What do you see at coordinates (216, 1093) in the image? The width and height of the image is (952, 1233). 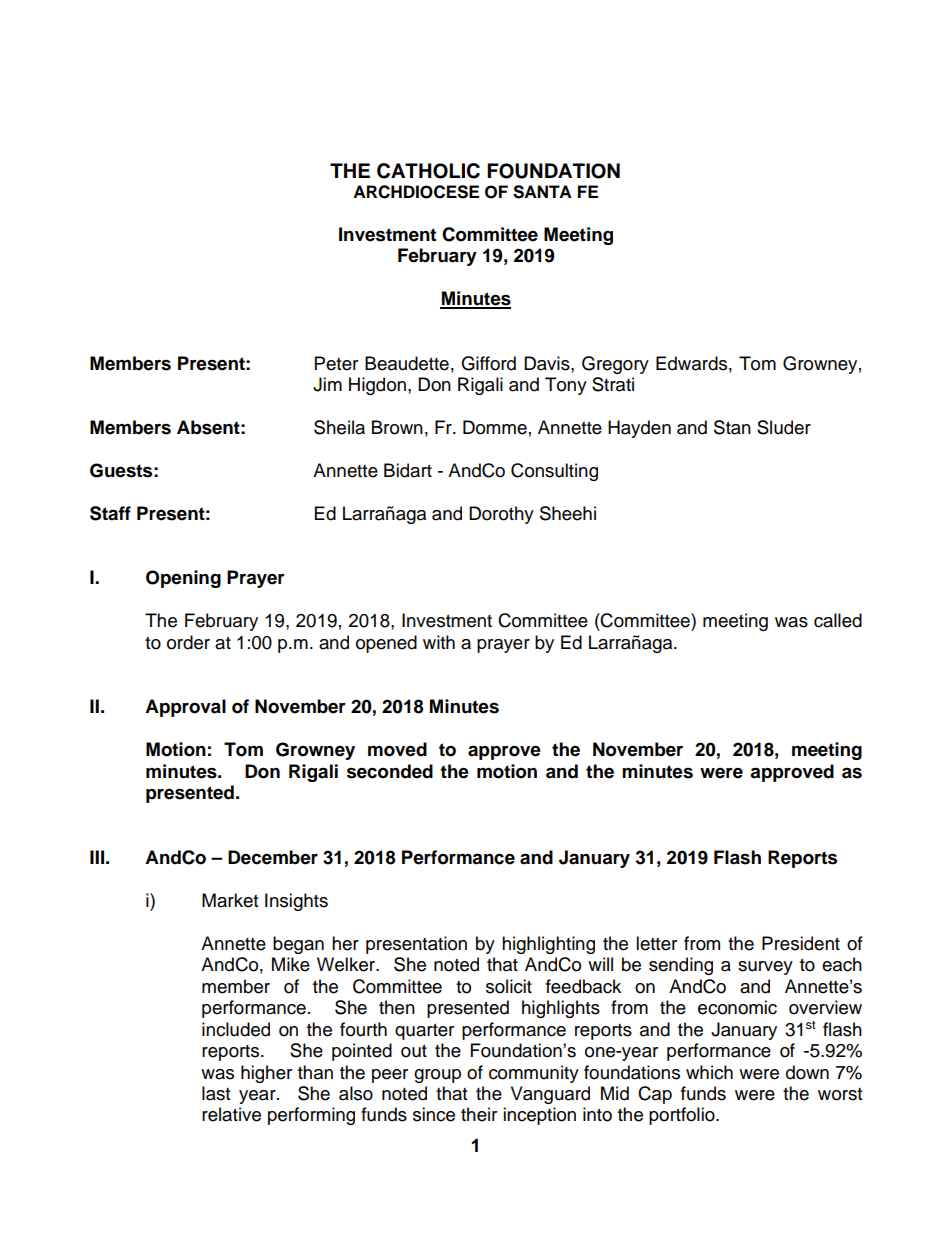 I see `last` at bounding box center [216, 1093].
